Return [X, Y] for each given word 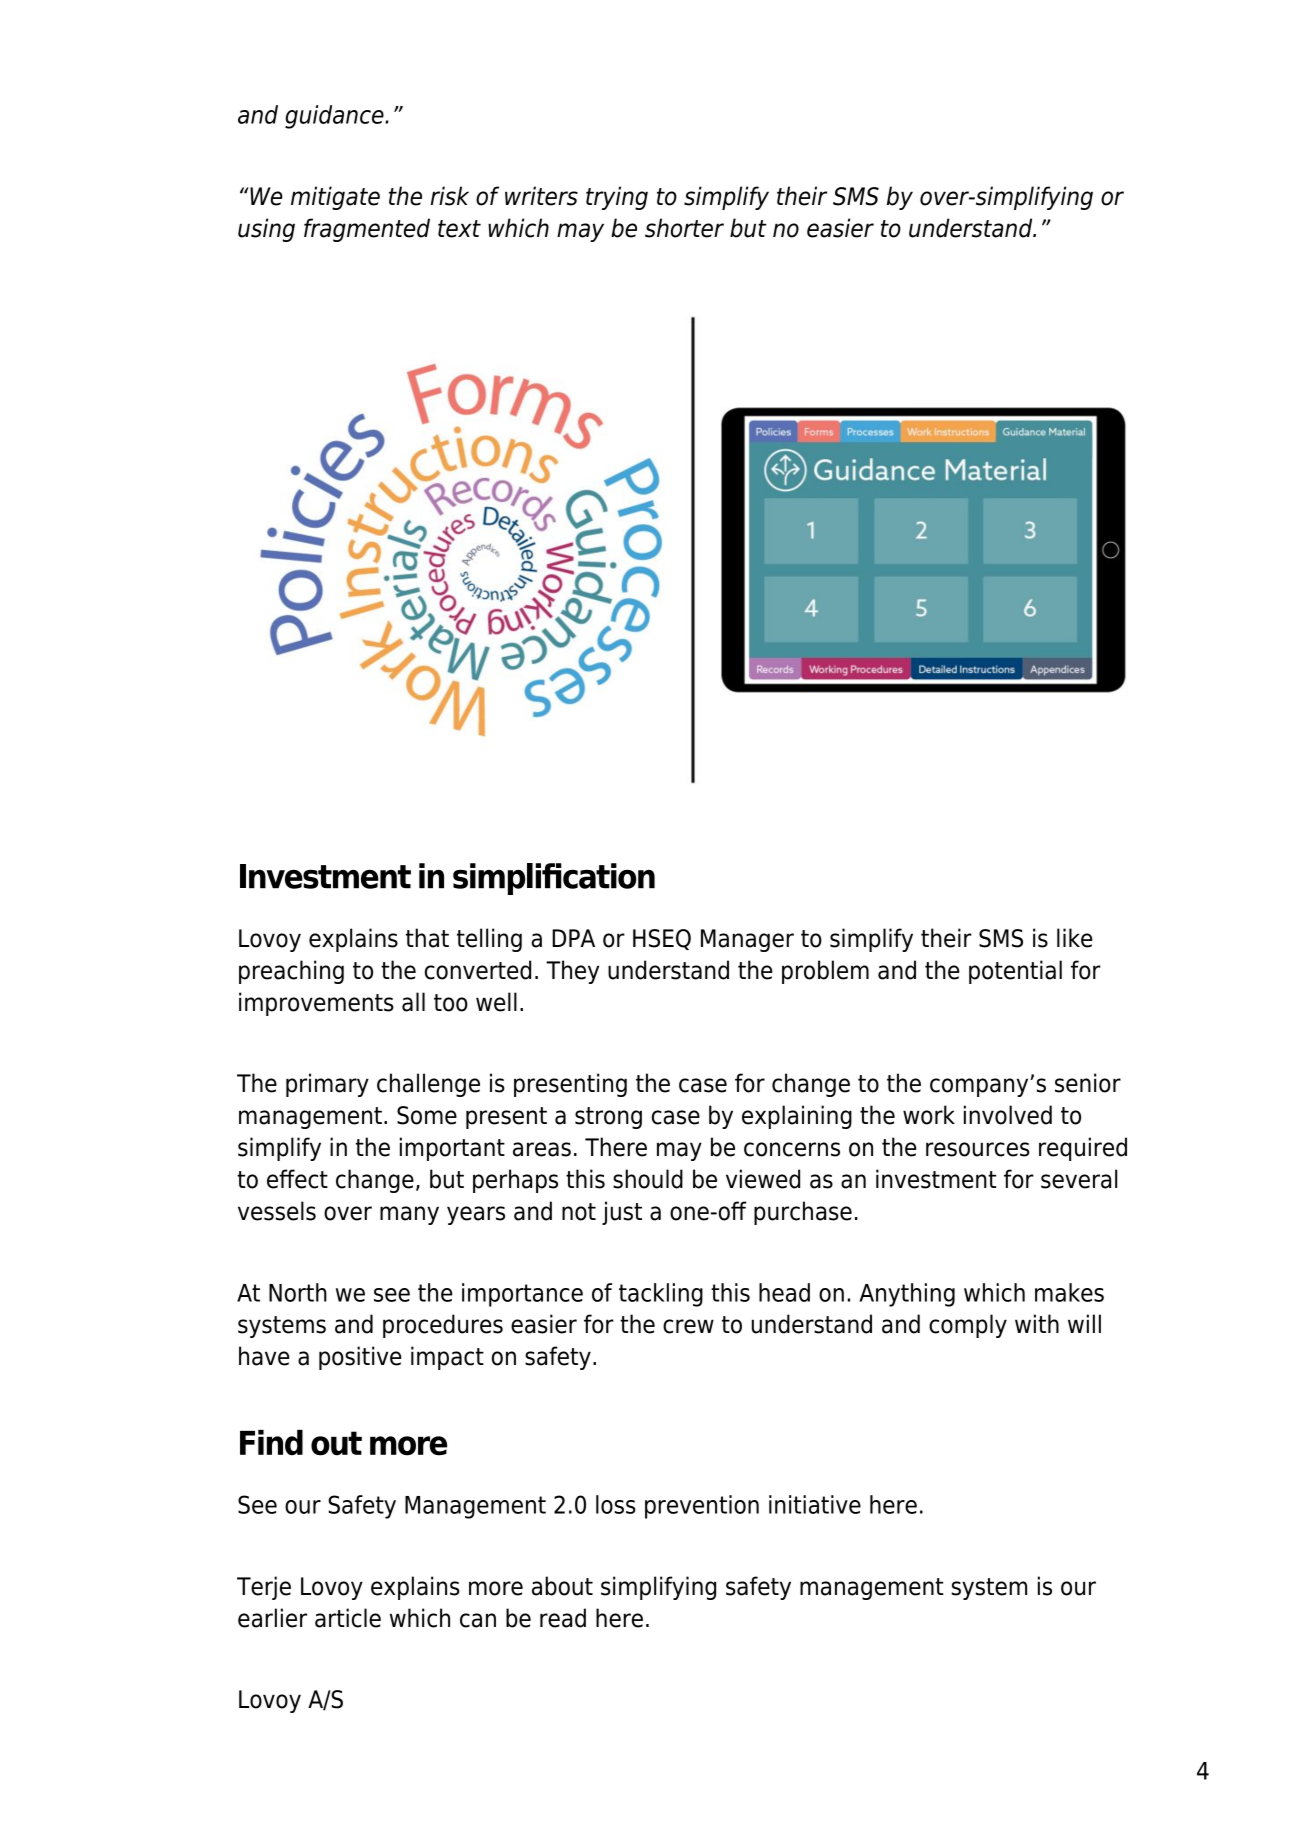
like [1074, 938]
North [298, 1292]
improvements [316, 1004]
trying [617, 198]
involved [1008, 1115]
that [427, 938]
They [572, 972]
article [348, 1618]
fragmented [367, 230]
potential [1015, 972]
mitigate [335, 198]
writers [541, 196]
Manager [747, 940]
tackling [661, 1295]
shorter [684, 228]
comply [968, 1326]
